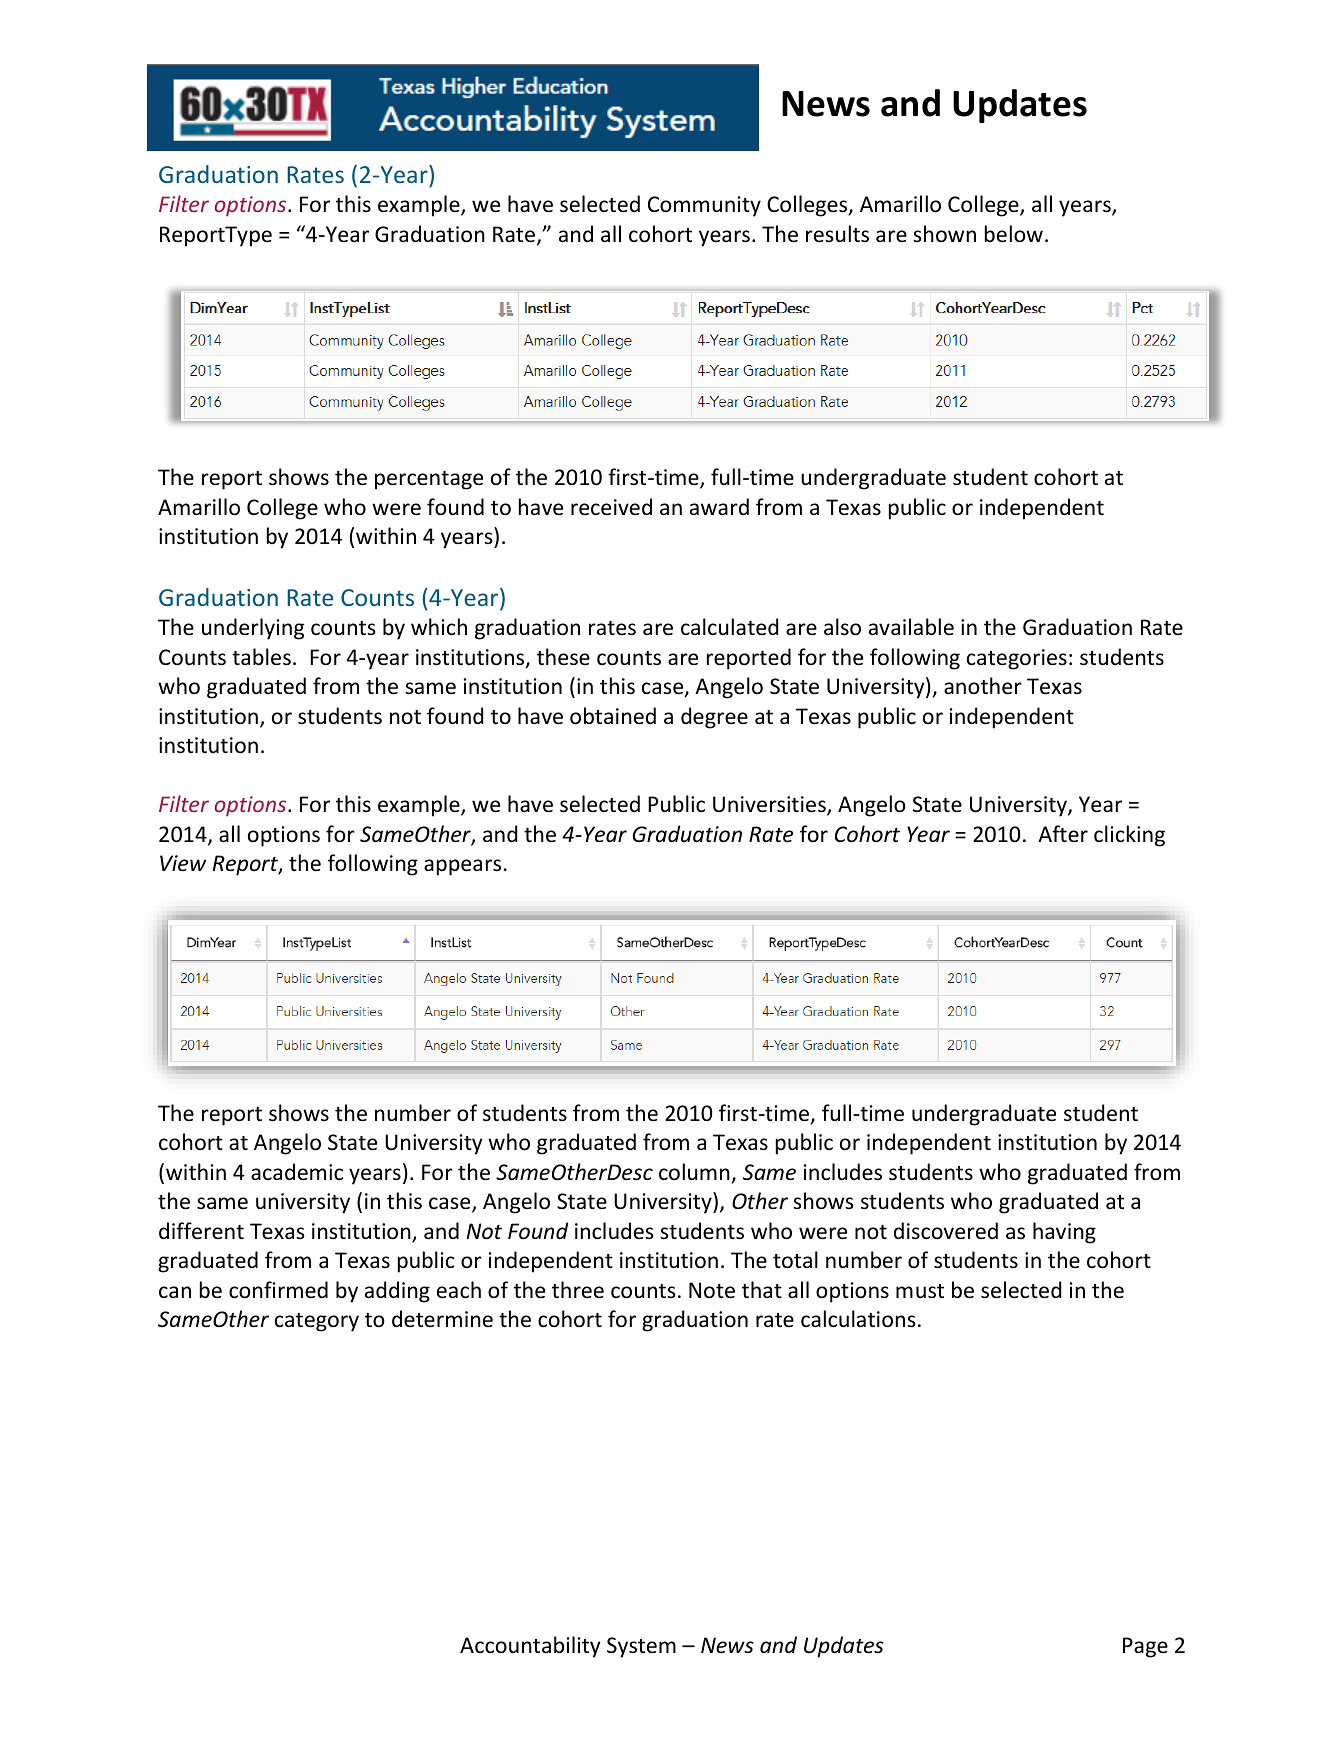  I want to click on Universities, so click(770, 805).
